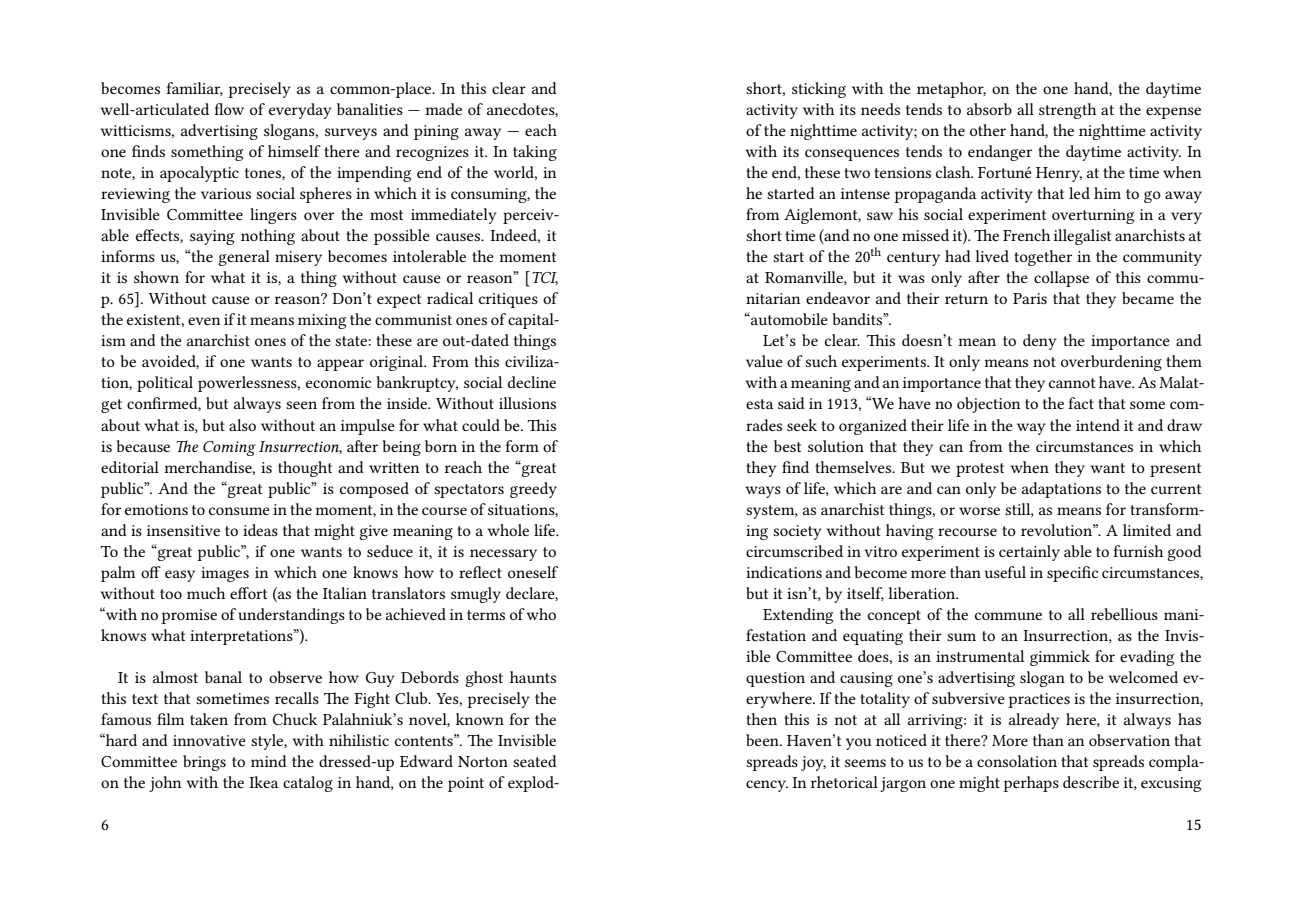 The height and width of the screenshot is (924, 1303). What do you see at coordinates (269, 761) in the screenshot?
I see `mind` at bounding box center [269, 761].
